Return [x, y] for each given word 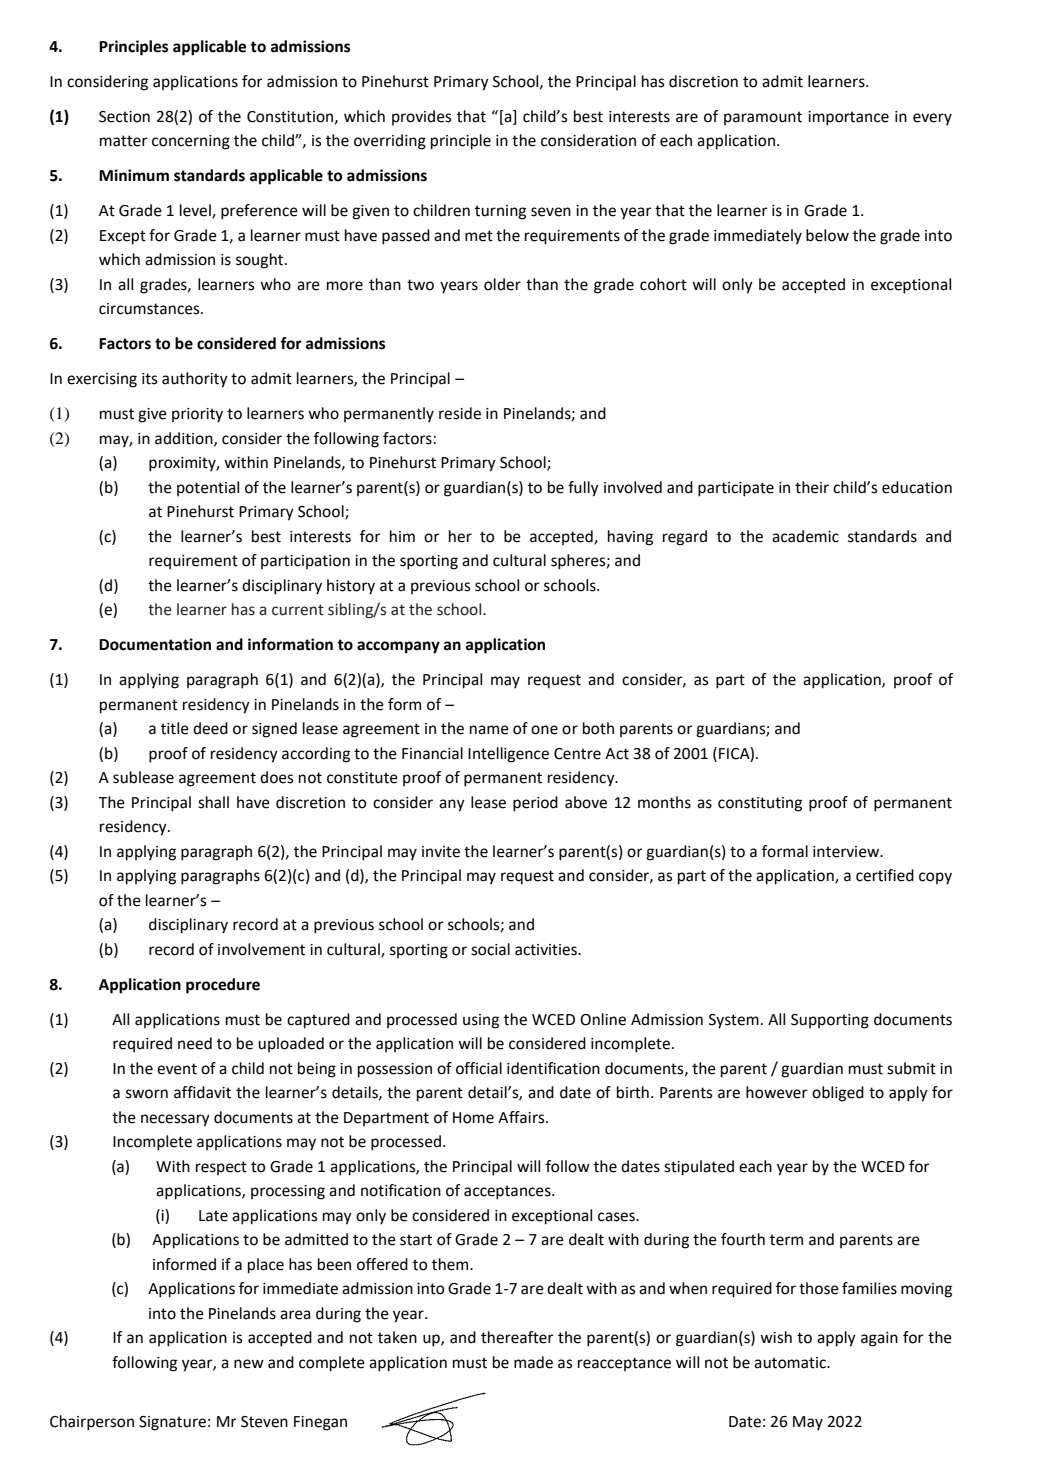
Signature [172, 1423]
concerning [191, 142]
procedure [223, 986]
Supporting [830, 1021]
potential [208, 488]
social [490, 949]
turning [500, 212]
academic [805, 536]
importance [848, 118]
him [402, 536]
